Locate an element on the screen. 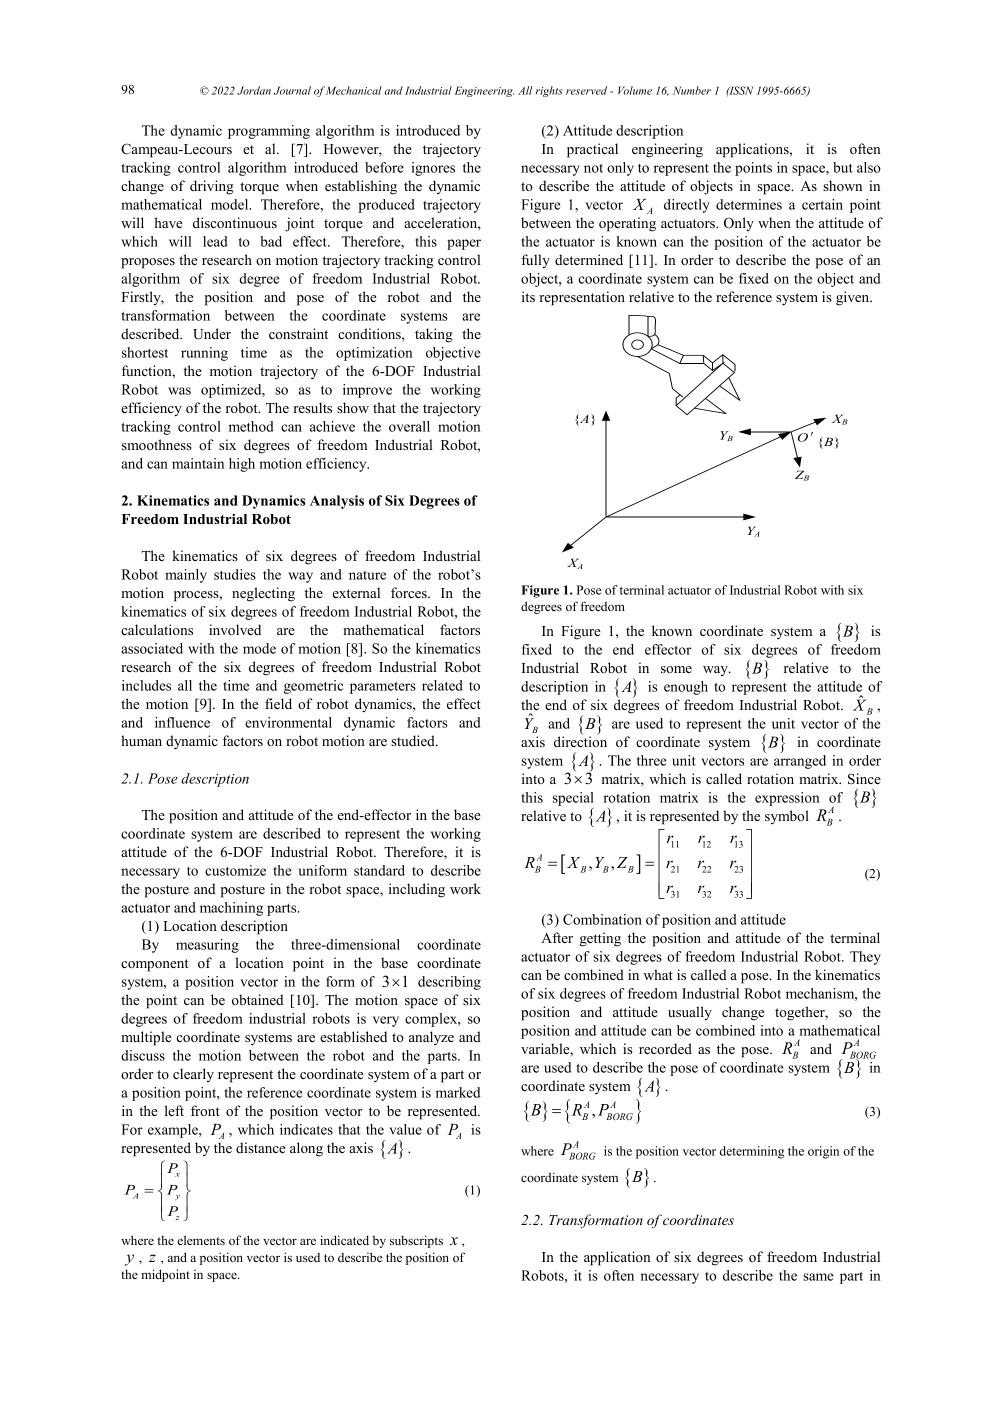 This screenshot has height=1416, width=1002. high is located at coordinates (242, 465).
